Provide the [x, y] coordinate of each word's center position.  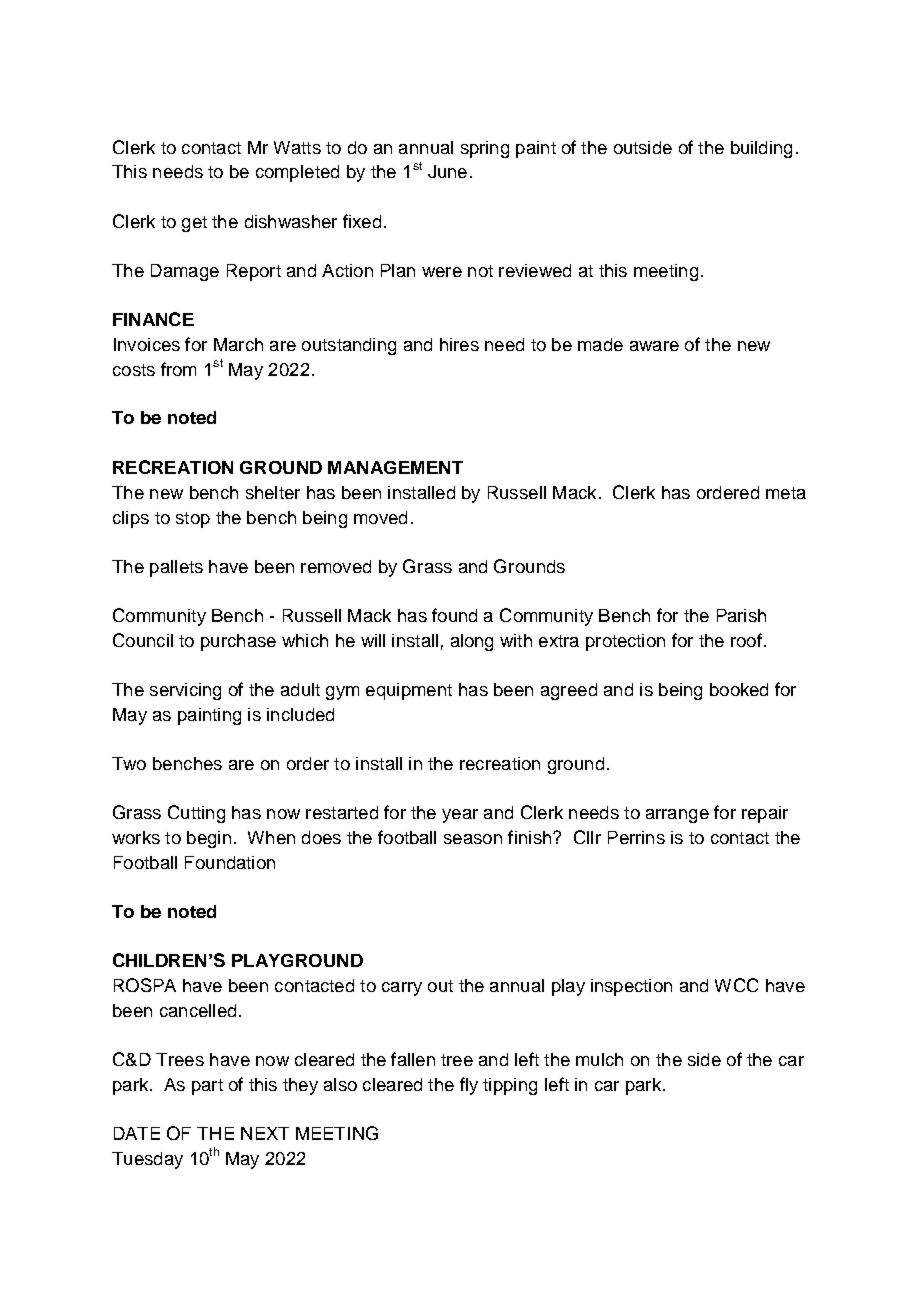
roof [746, 640]
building [761, 149]
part [207, 1087]
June [447, 171]
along [472, 642]
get [194, 224]
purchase [238, 642]
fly [469, 1086]
